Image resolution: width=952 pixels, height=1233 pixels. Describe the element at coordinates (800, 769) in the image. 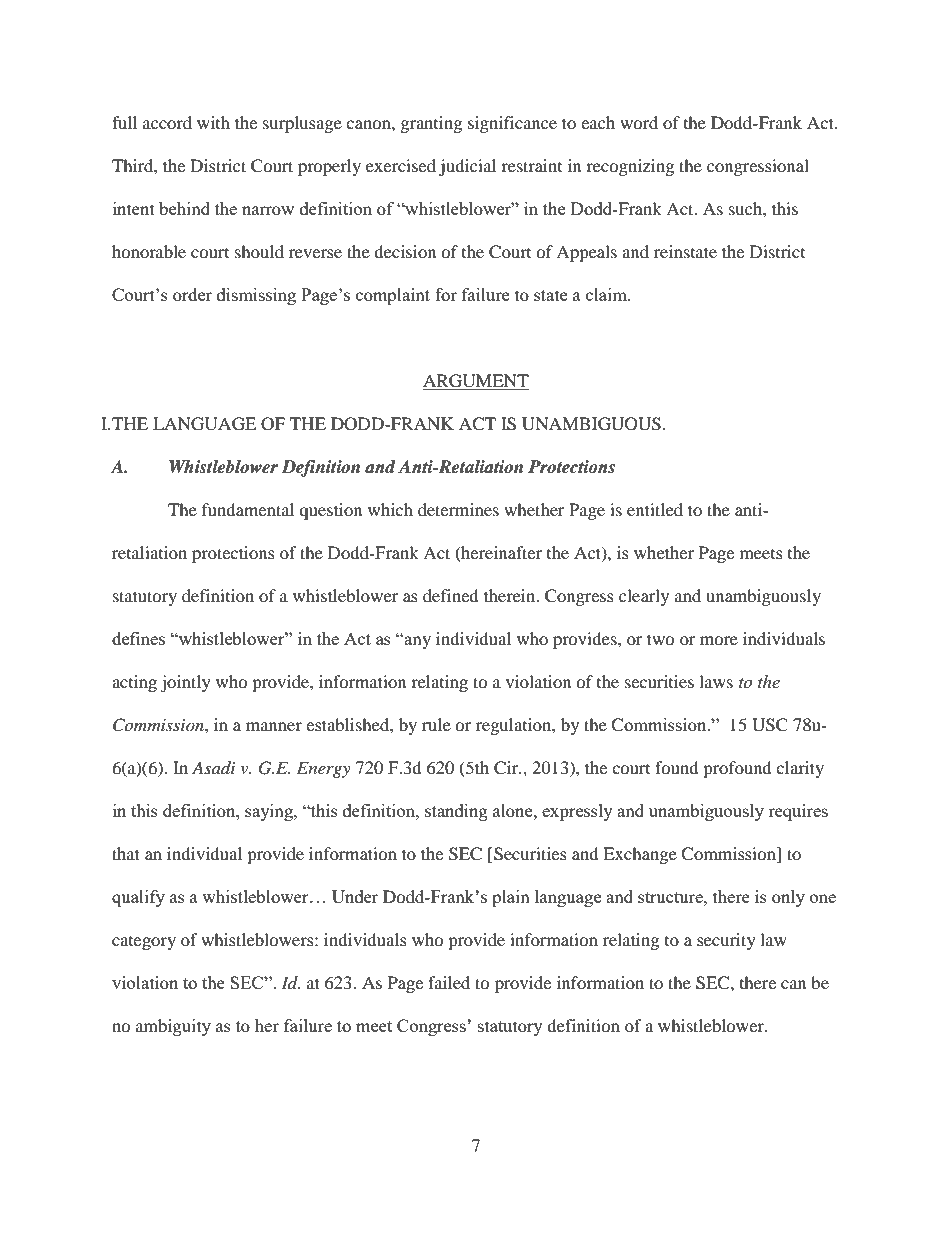

I see `clarity` at that location.
